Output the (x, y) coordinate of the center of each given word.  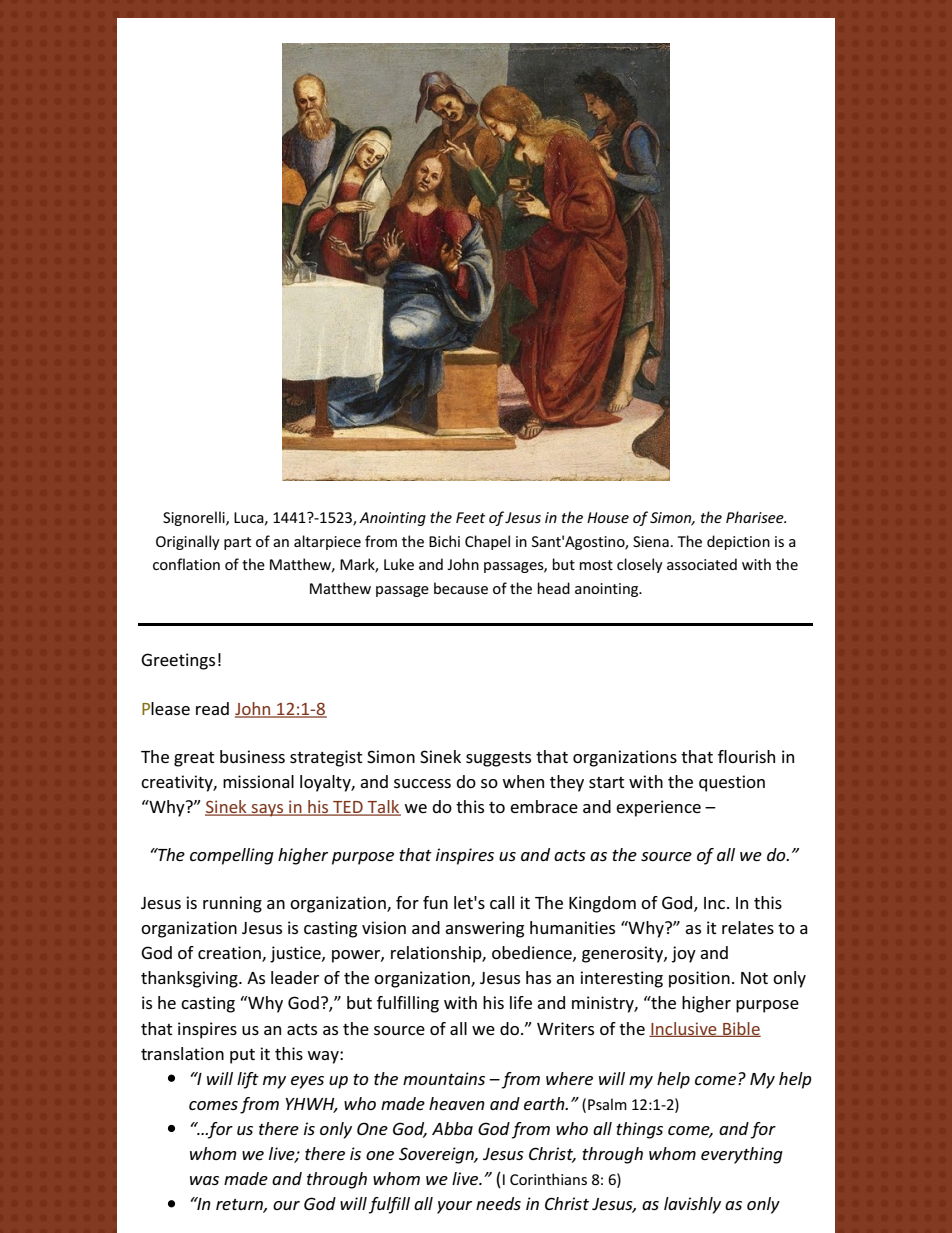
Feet (470, 517)
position (699, 979)
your (454, 1207)
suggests (498, 759)
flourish (746, 756)
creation (230, 954)
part (237, 543)
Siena (651, 541)
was (204, 1180)
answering (484, 929)
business (252, 756)
